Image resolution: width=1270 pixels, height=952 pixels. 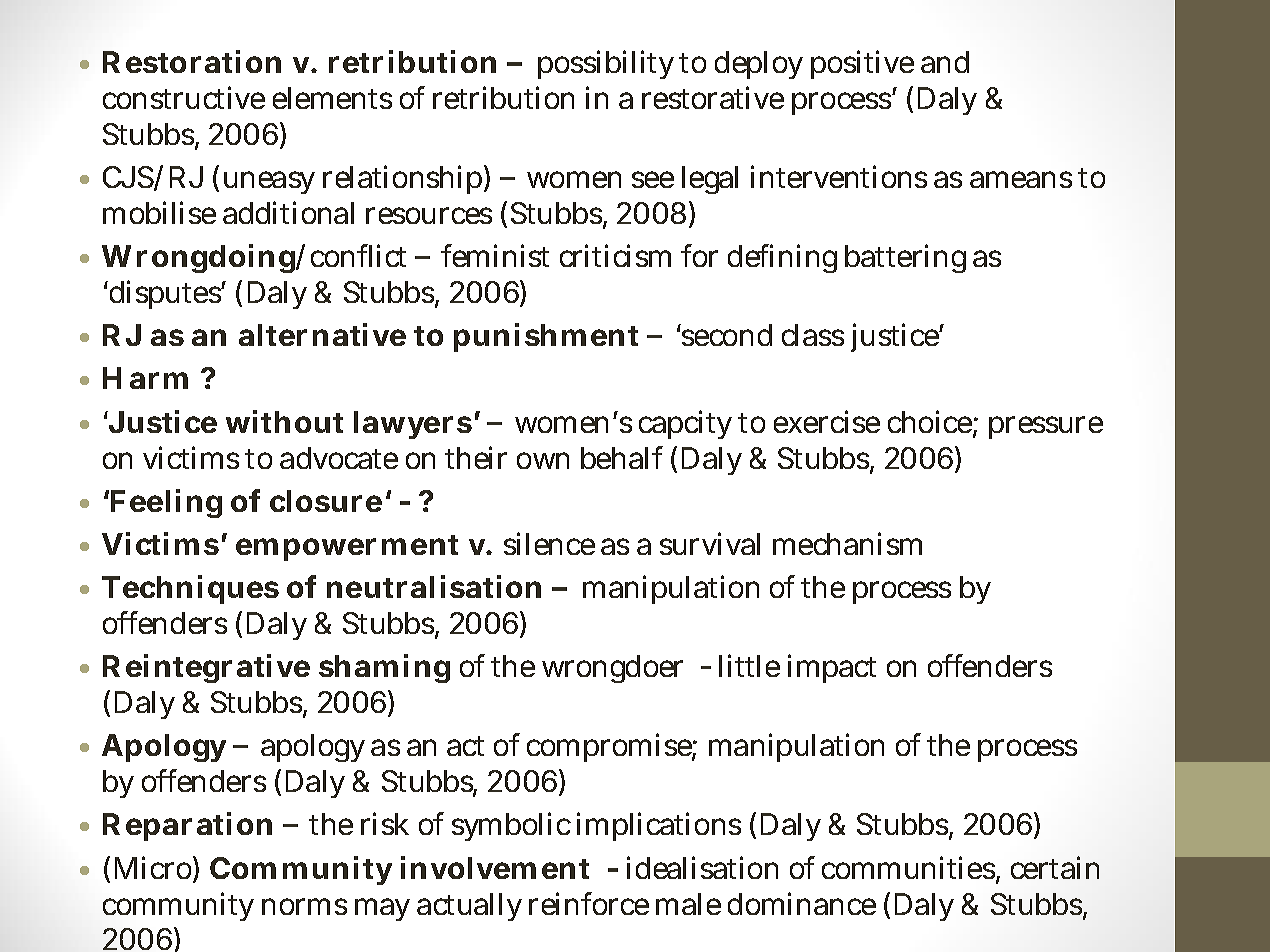 What do you see at coordinates (184, 97) in the screenshot?
I see `constructive` at bounding box center [184, 97].
